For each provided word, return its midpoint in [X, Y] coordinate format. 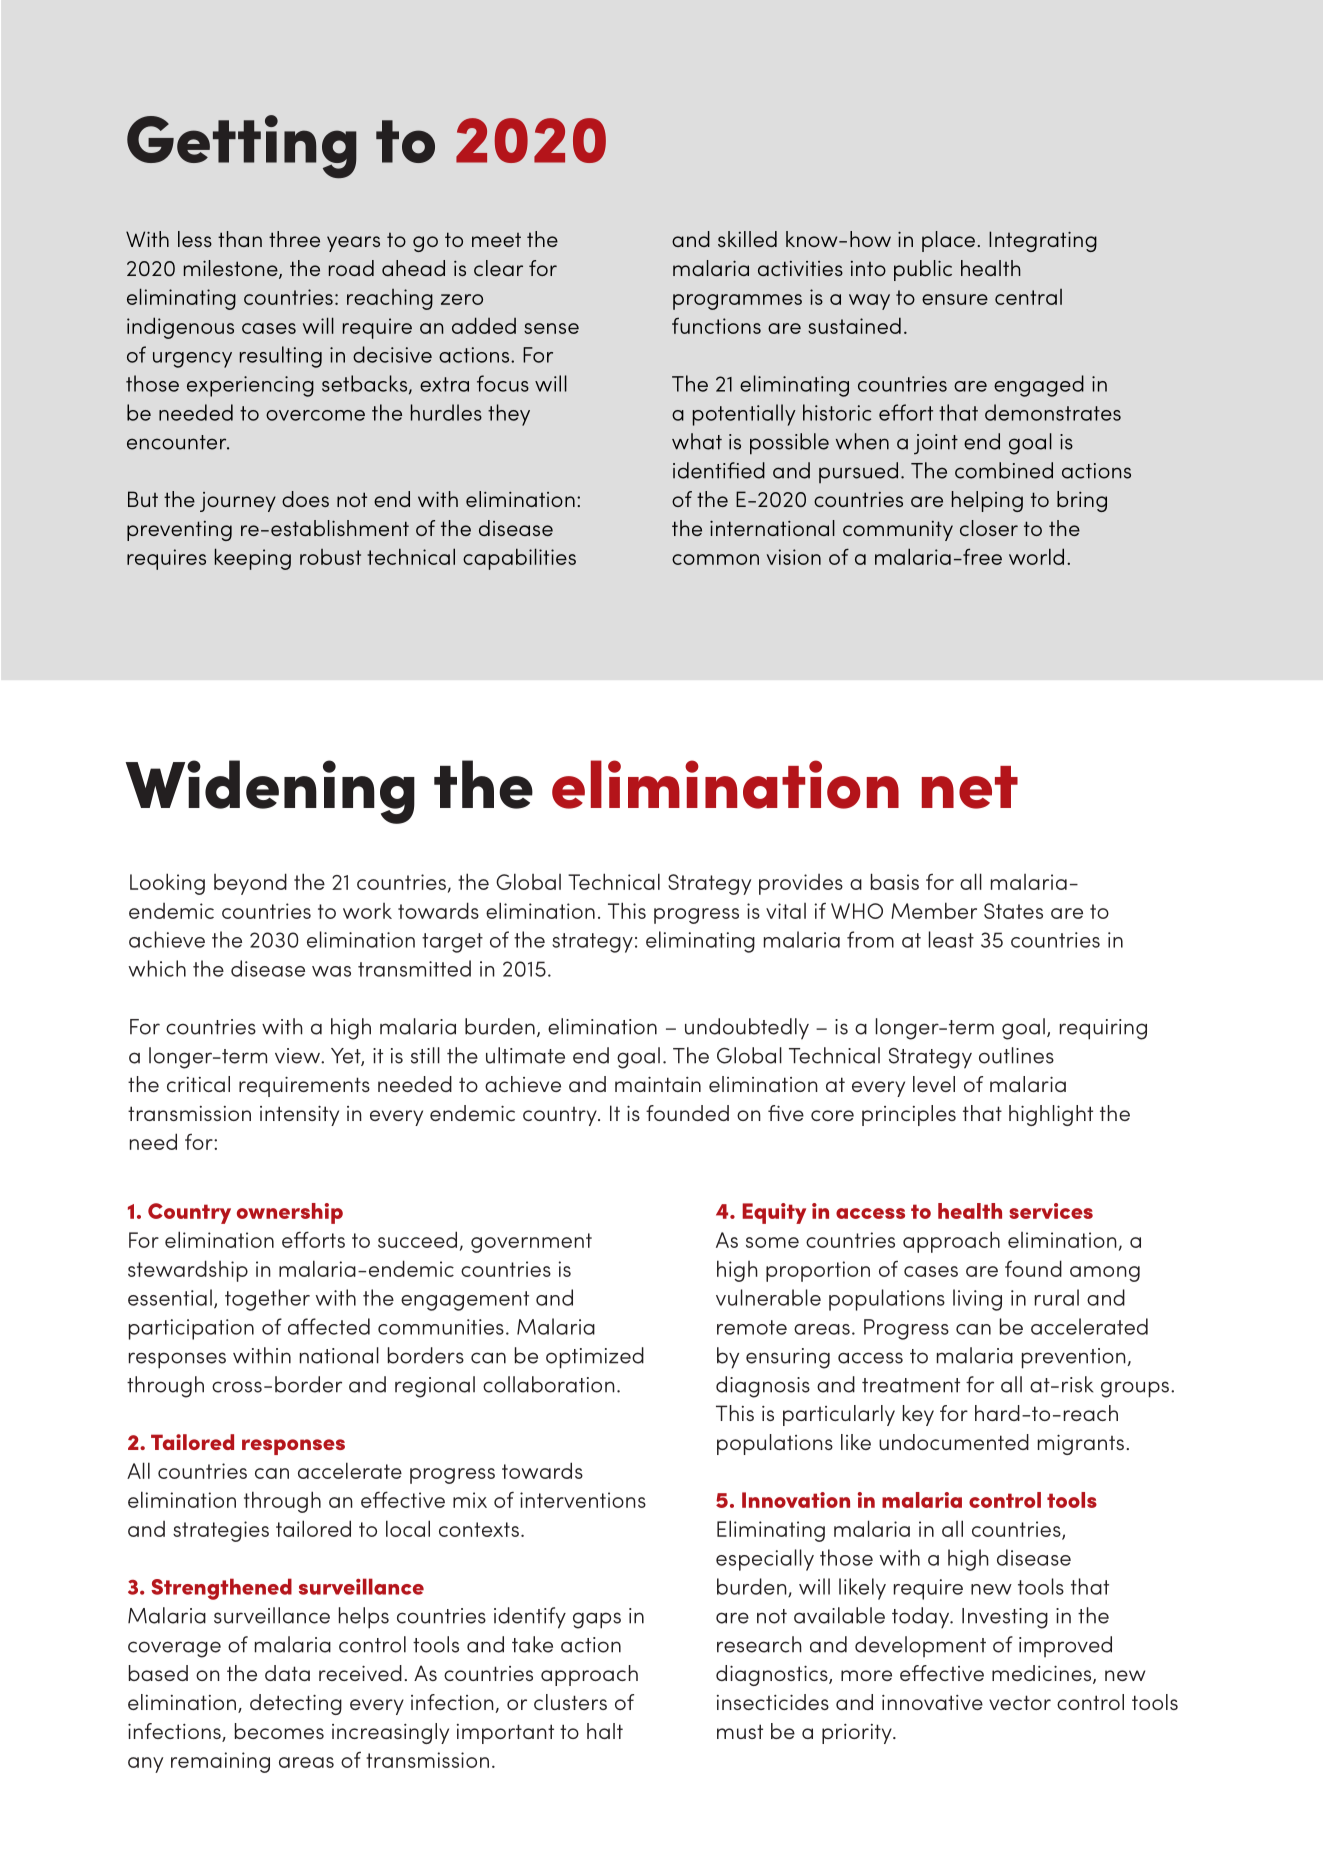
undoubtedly [747, 1029]
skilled [747, 239]
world [1036, 556]
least [951, 939]
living [977, 1300]
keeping [253, 559]
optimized [595, 1358]
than [240, 239]
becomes [279, 1731]
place [948, 241]
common [715, 559]
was [331, 971]
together [267, 1300]
